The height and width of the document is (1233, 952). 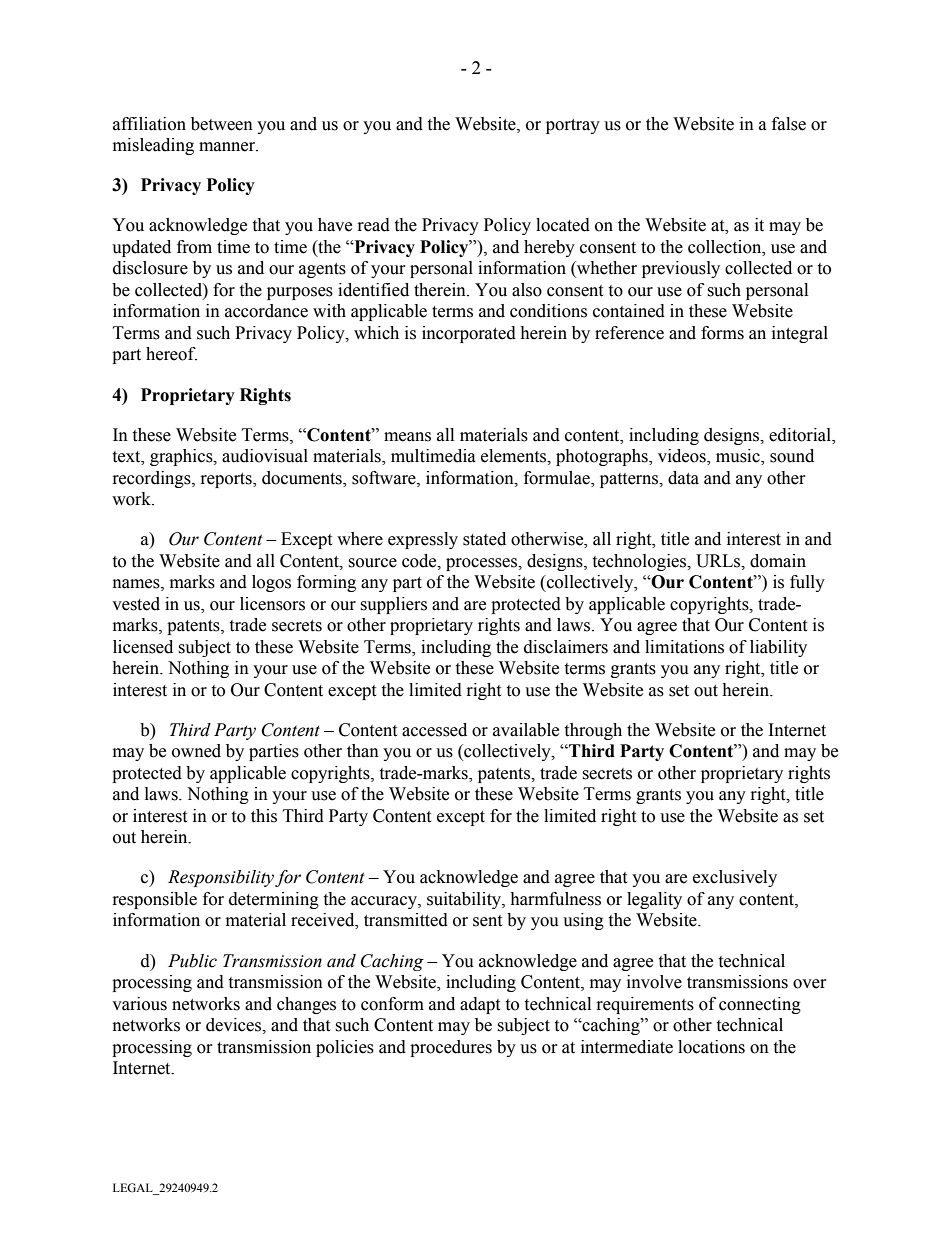 I want to click on means, so click(x=407, y=437).
